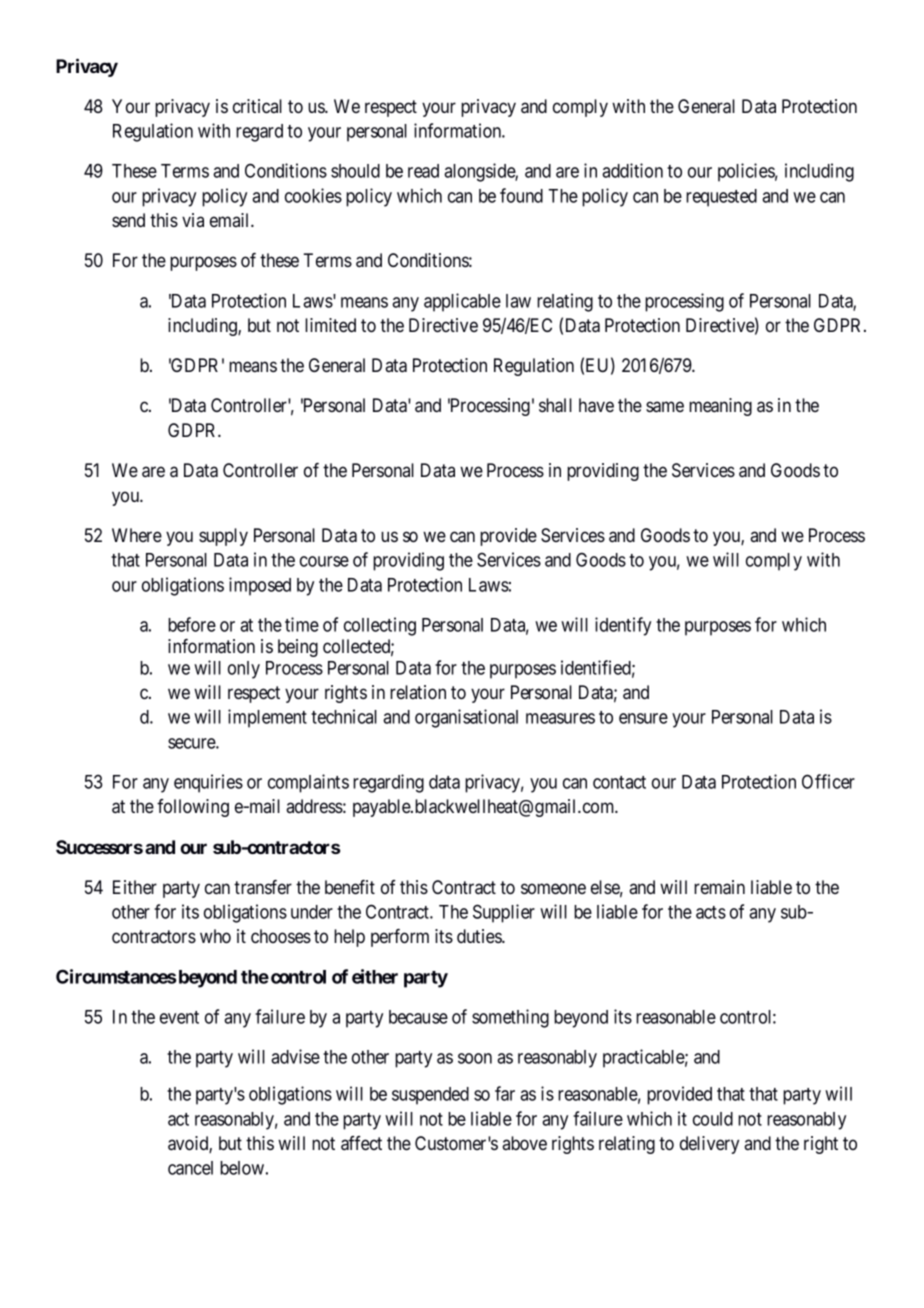 The width and height of the image is (924, 1308). I want to click on meaning, so click(720, 407).
